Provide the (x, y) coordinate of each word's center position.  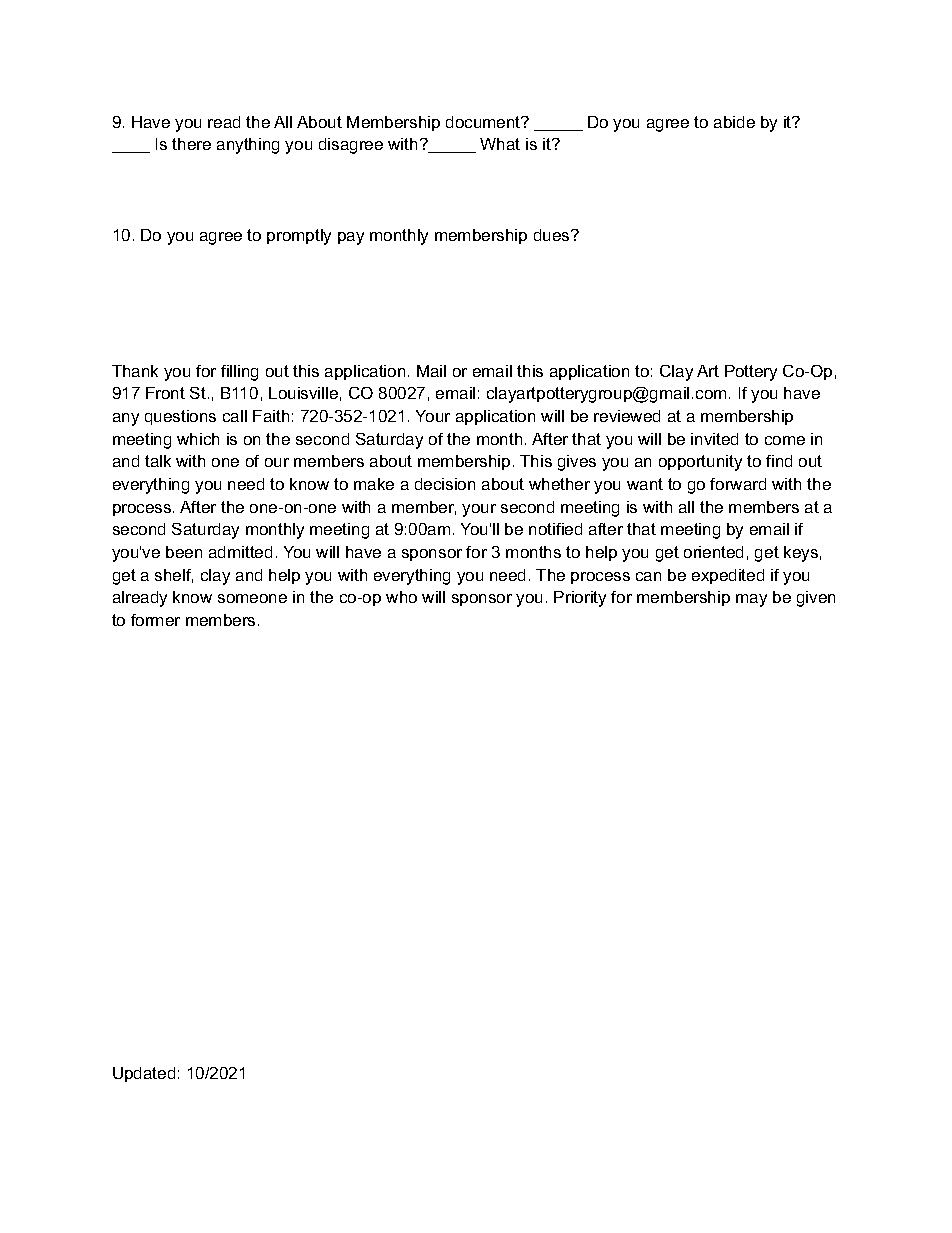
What (500, 144)
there (191, 144)
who (401, 597)
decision (445, 484)
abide (734, 122)
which (198, 439)
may (751, 600)
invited (714, 439)
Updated (144, 1074)
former (155, 620)
